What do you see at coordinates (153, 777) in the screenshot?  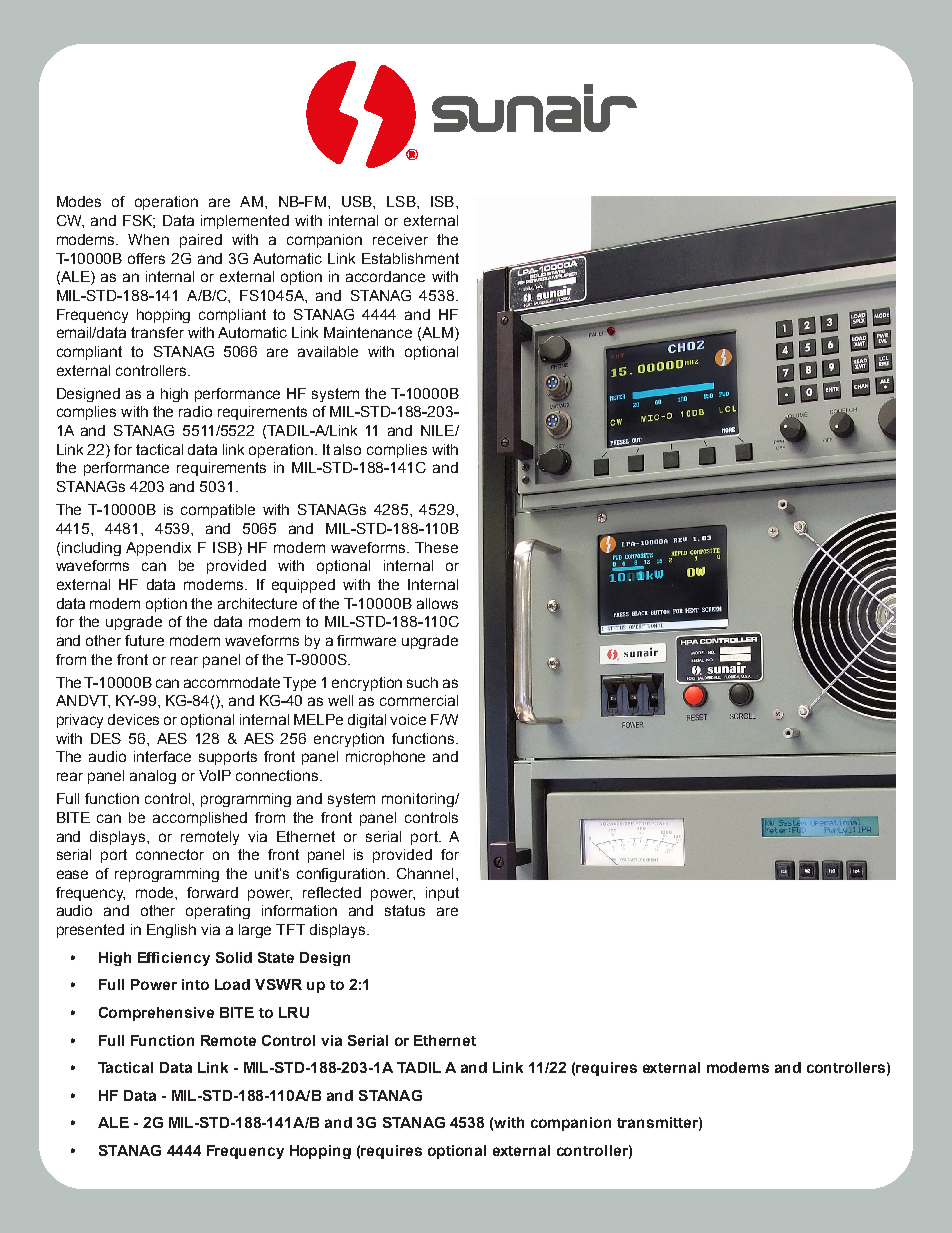 I see `analog` at bounding box center [153, 777].
